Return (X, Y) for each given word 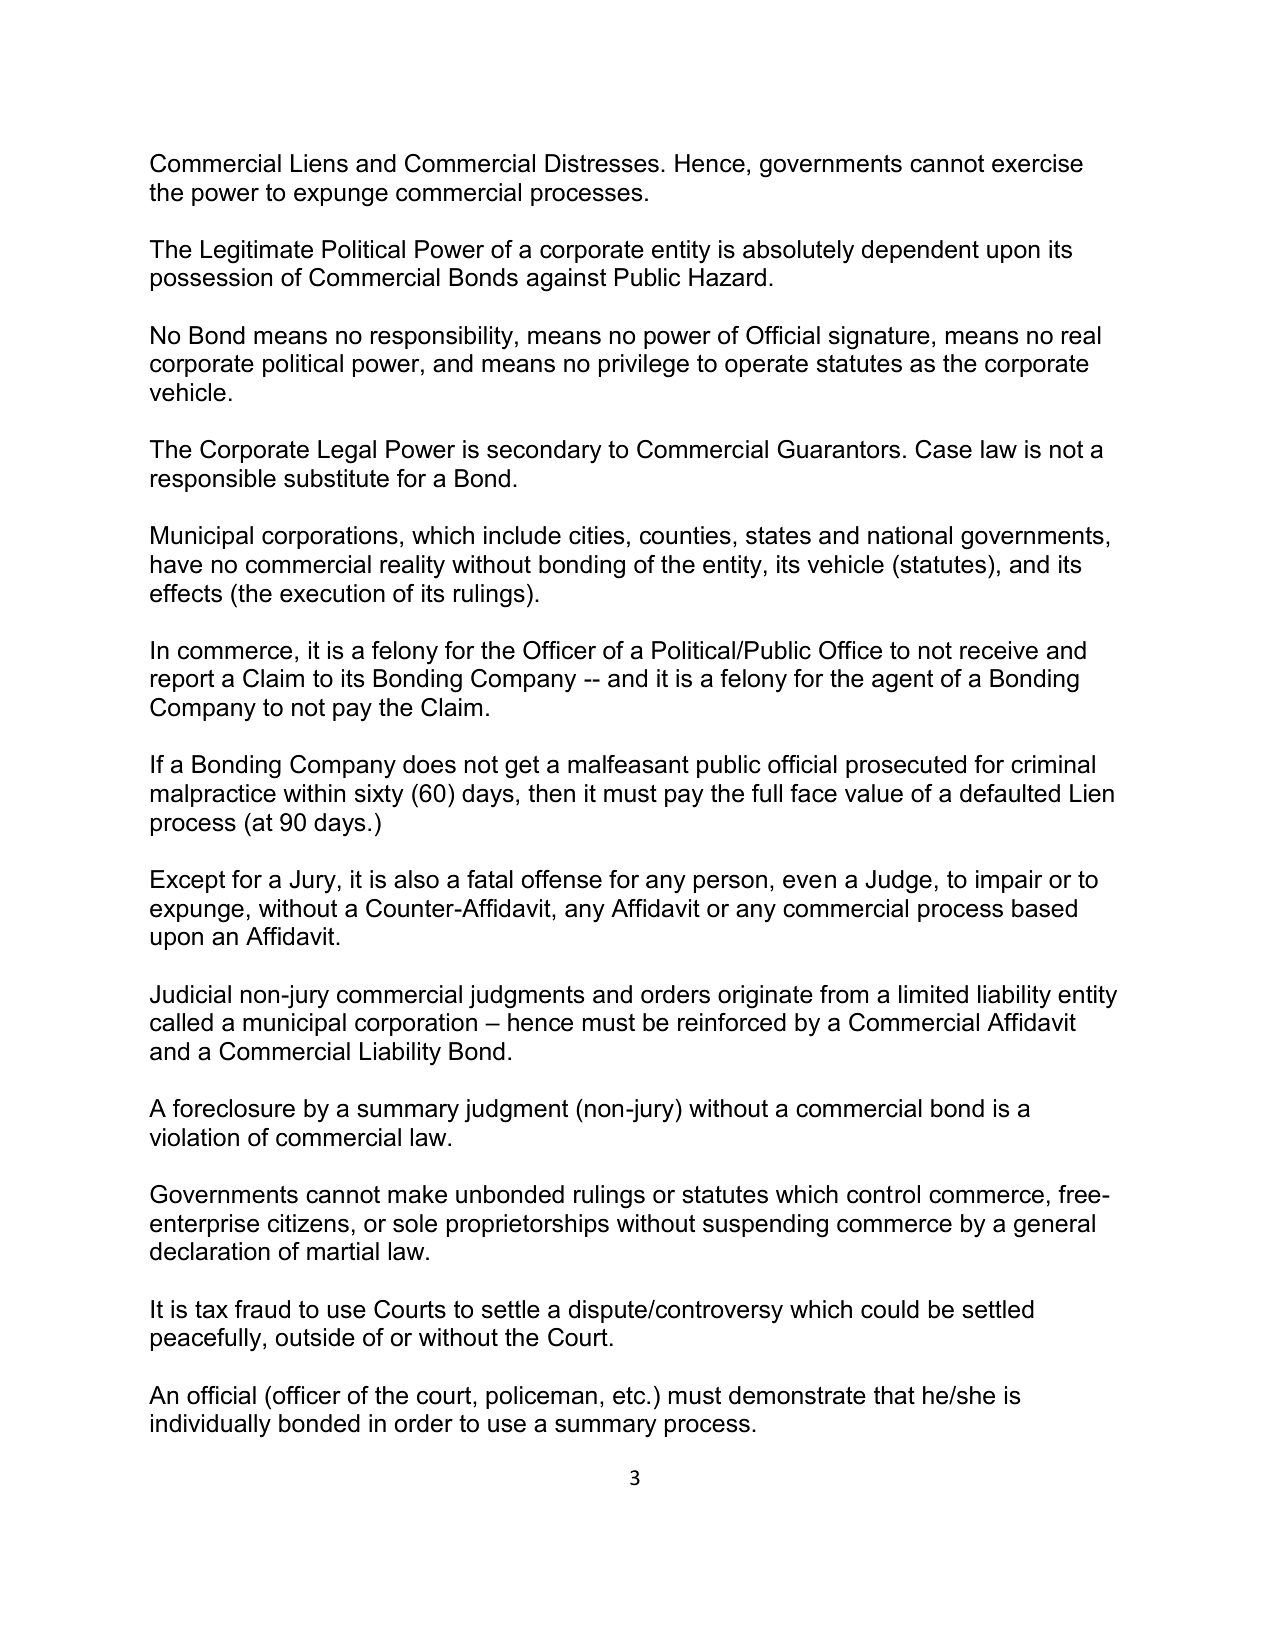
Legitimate (257, 252)
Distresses (602, 163)
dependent (920, 251)
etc (630, 1396)
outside (315, 1337)
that (894, 1395)
